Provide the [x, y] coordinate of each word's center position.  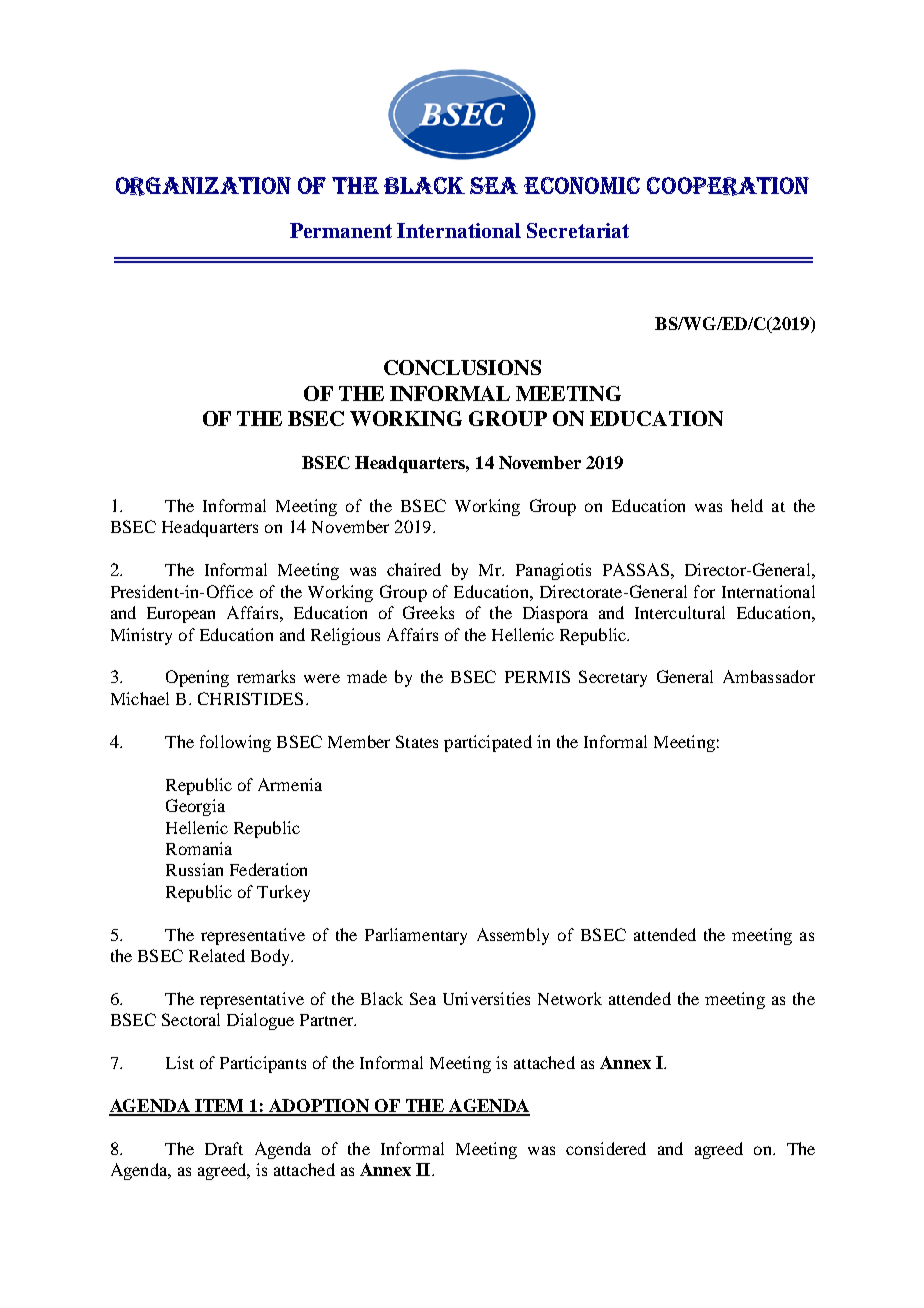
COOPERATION [728, 186]
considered [606, 1148]
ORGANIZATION [203, 186]
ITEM [220, 1107]
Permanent [341, 230]
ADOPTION [319, 1107]
